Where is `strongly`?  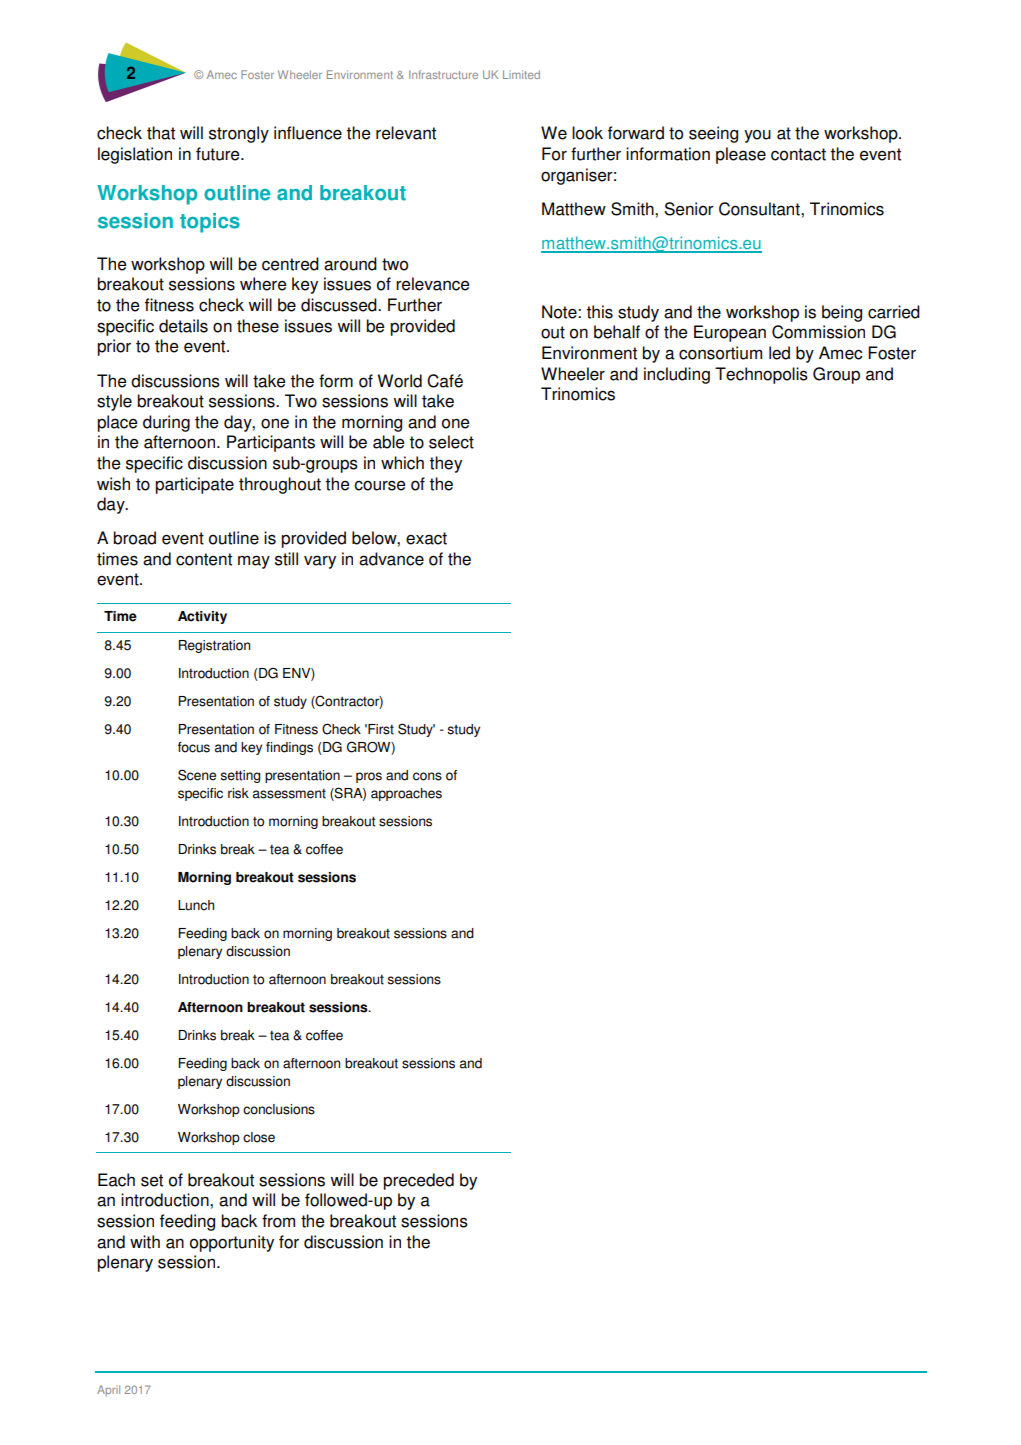
strongly is located at coordinates (239, 134).
